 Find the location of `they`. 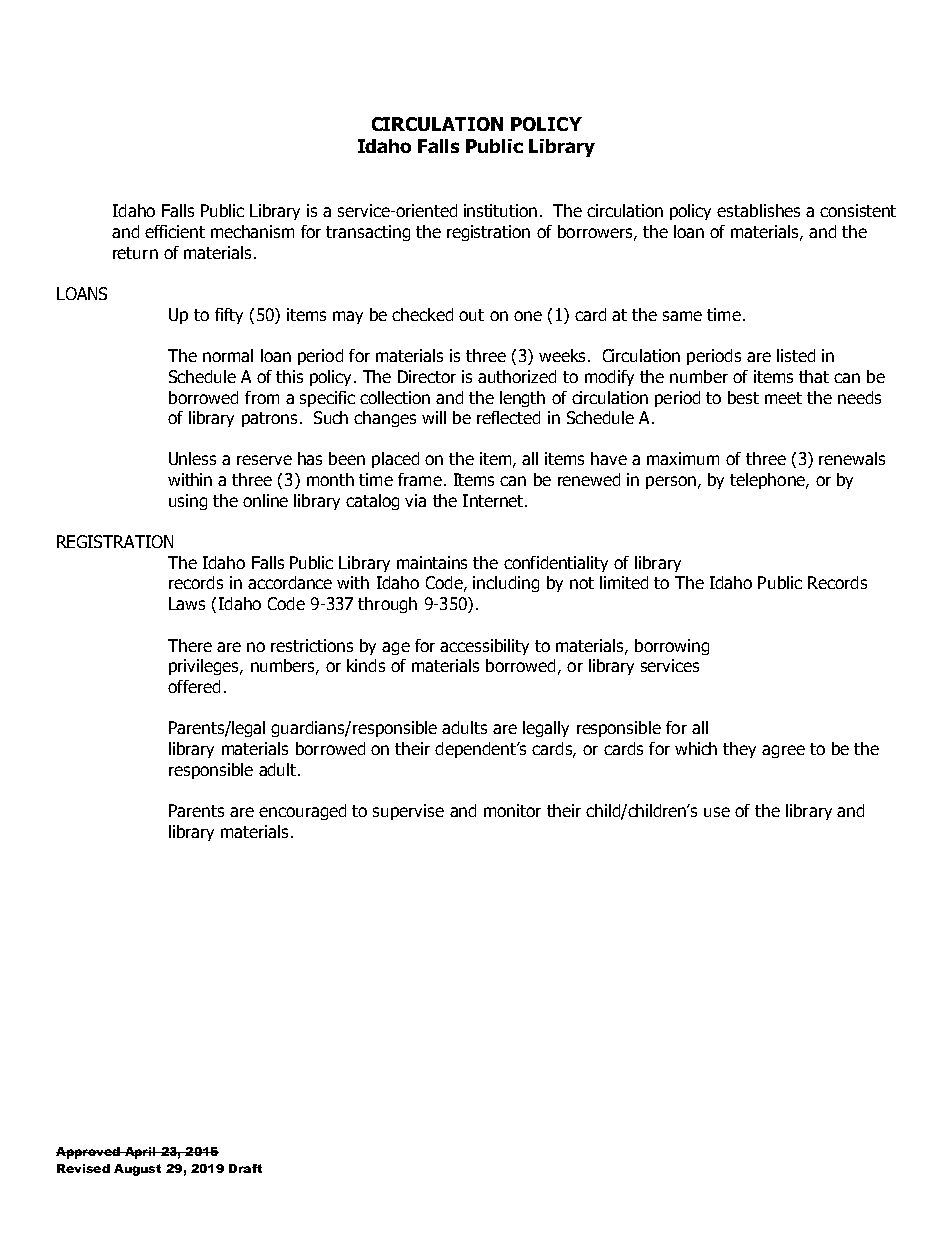

they is located at coordinates (739, 750).
